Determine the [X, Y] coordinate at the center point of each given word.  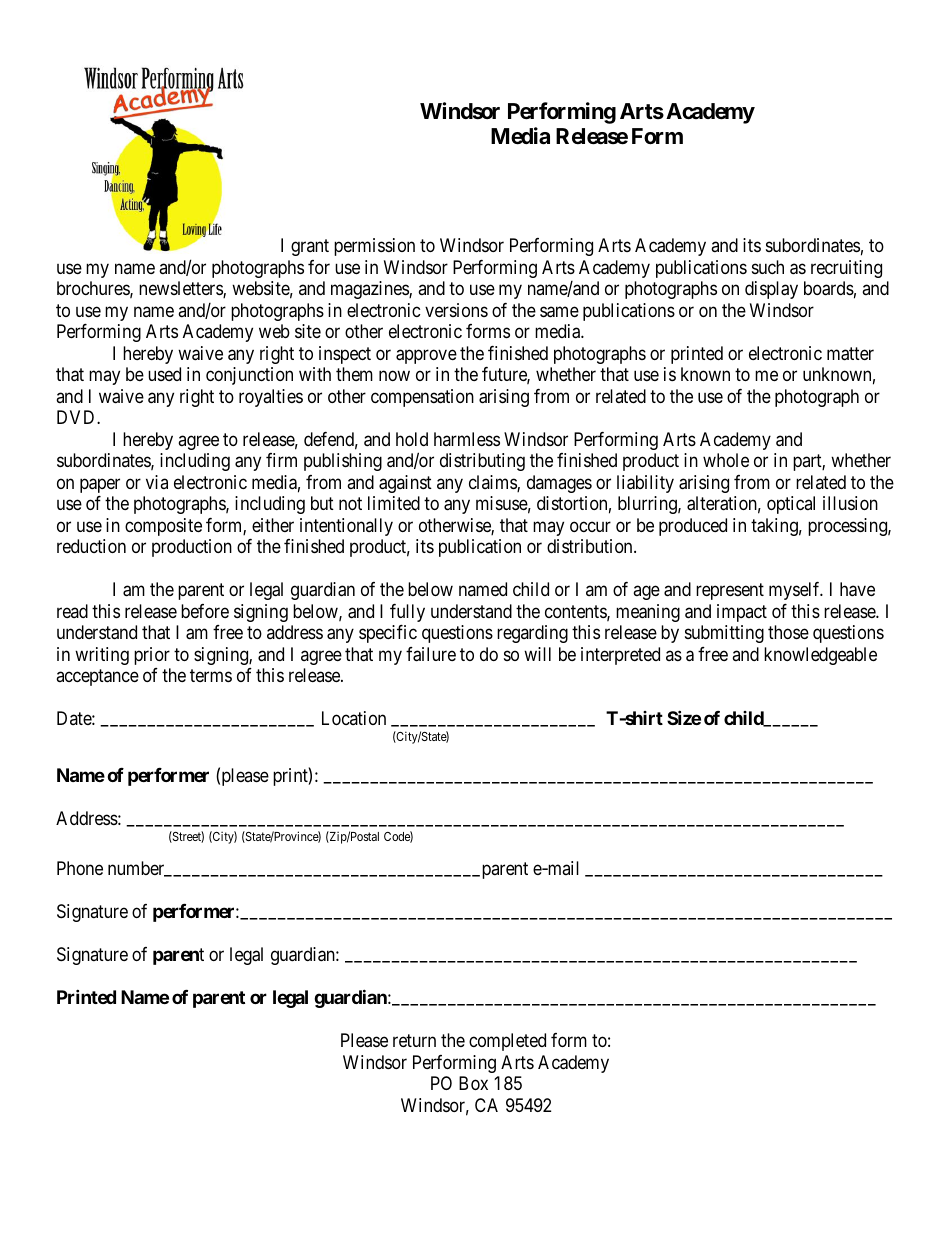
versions [456, 310]
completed [507, 1042]
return [414, 1041]
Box [473, 1083]
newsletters [181, 289]
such [768, 267]
